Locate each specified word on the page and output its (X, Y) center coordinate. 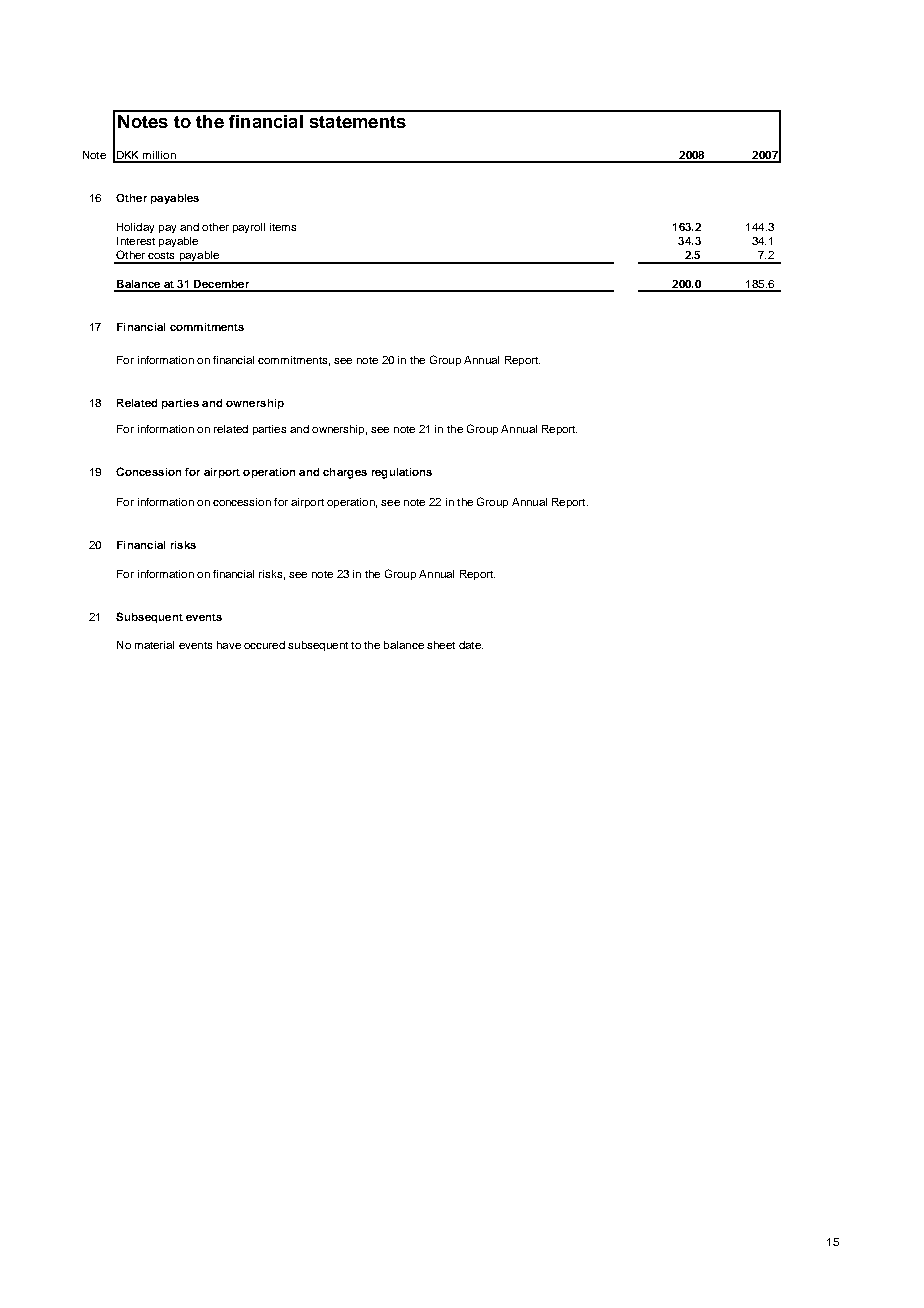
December (222, 285)
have (229, 645)
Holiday (135, 228)
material (154, 645)
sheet (441, 645)
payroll (249, 228)
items (283, 227)
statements (358, 122)
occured (264, 645)
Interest (136, 241)
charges (345, 473)
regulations (402, 473)
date (471, 645)
